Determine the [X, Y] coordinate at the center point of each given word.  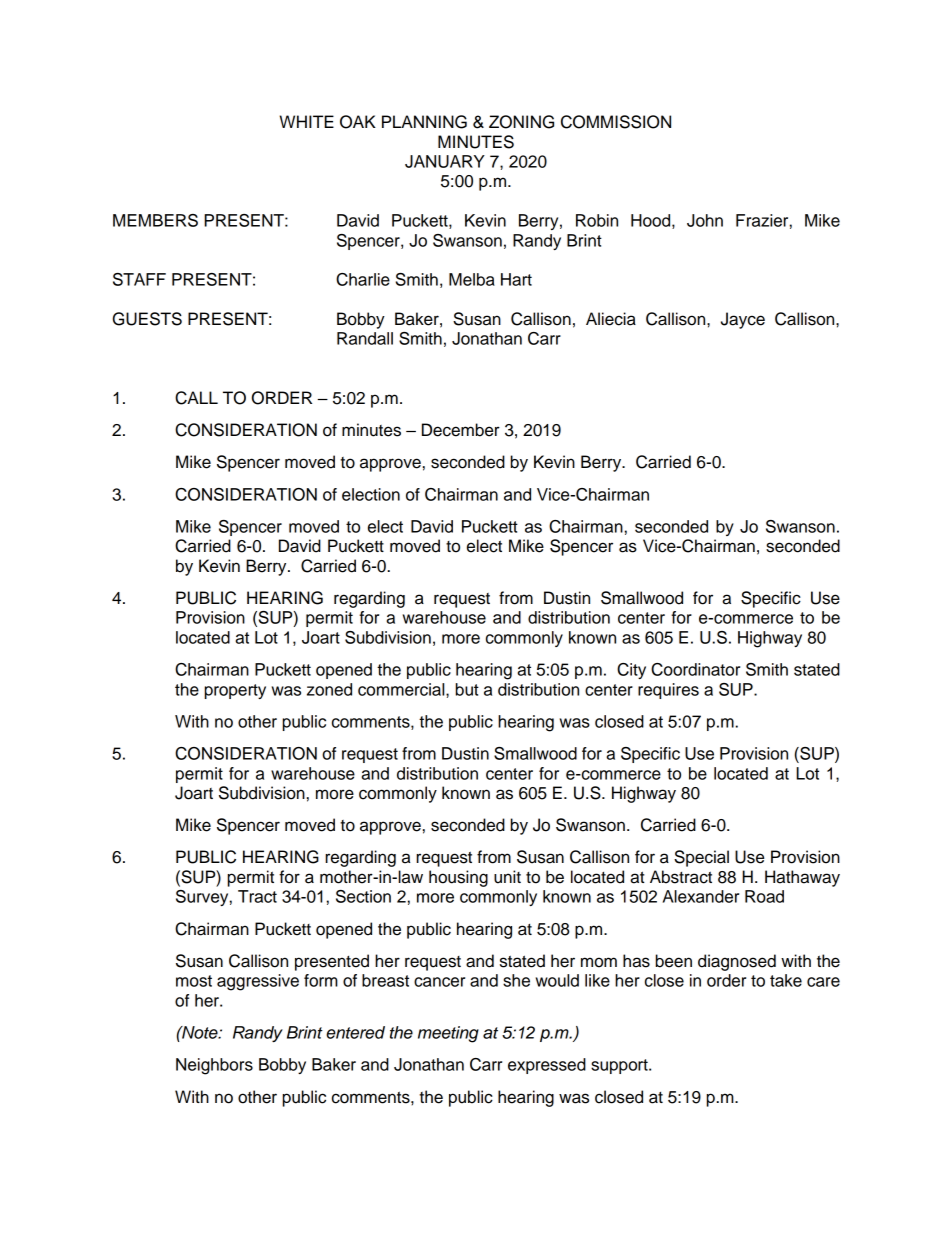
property [235, 691]
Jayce [743, 320]
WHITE [306, 121]
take [786, 980]
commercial [402, 689]
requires [668, 691]
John [705, 220]
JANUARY [445, 161]
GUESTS [147, 319]
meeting [448, 1034]
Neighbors [214, 1066]
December [461, 430]
